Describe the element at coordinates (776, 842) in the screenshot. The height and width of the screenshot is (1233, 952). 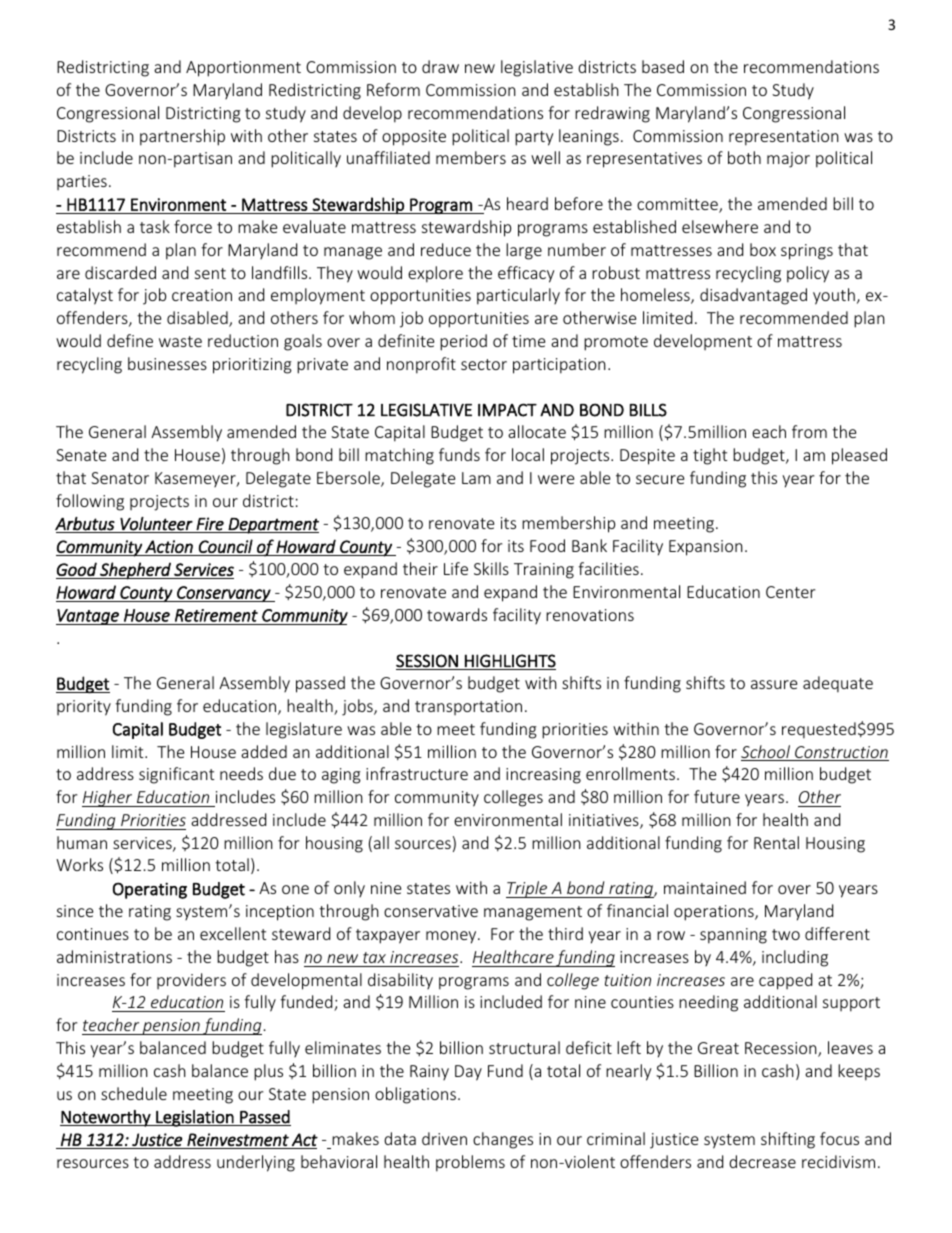
I see `Rental` at that location.
